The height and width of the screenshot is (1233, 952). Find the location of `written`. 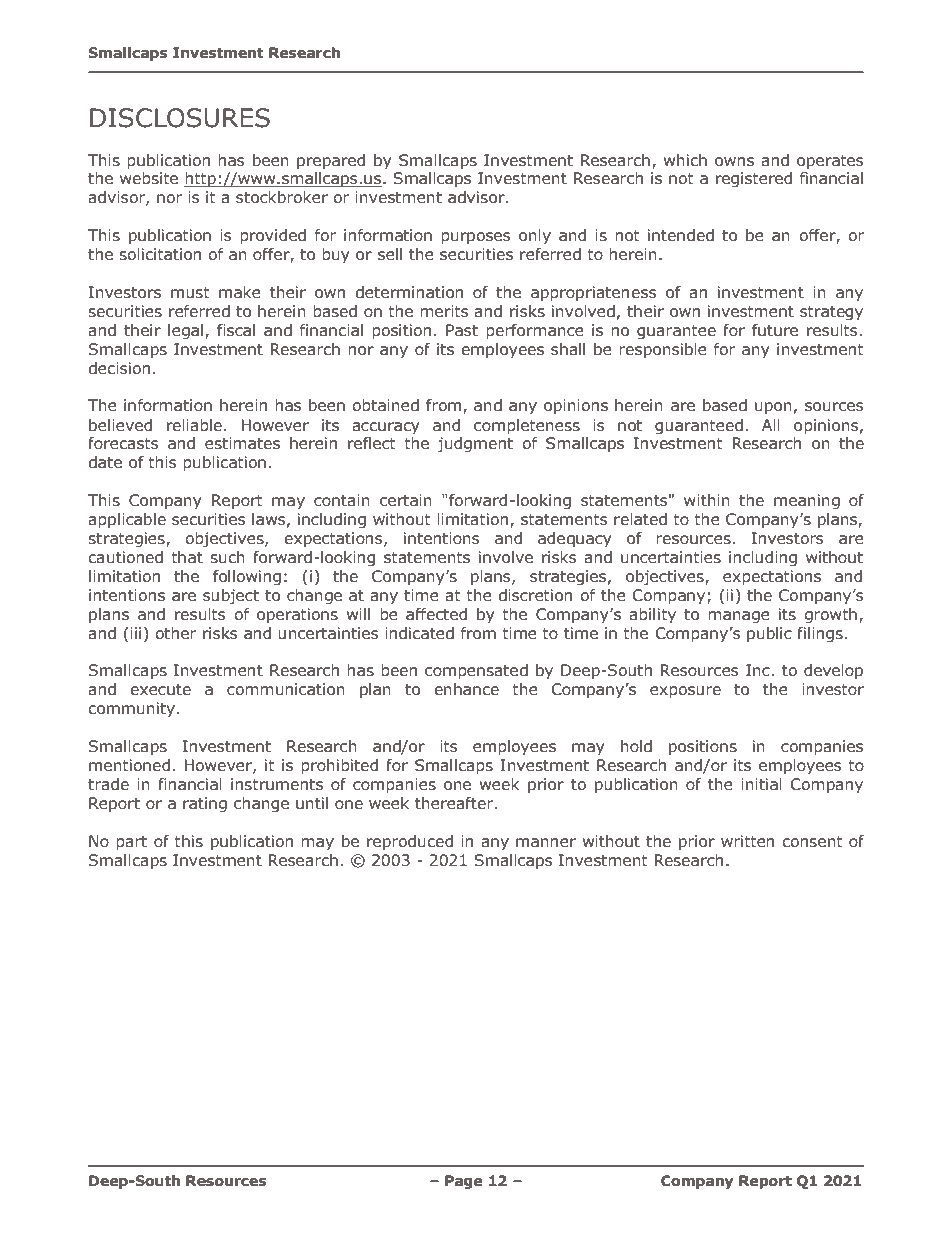

written is located at coordinates (747, 841).
